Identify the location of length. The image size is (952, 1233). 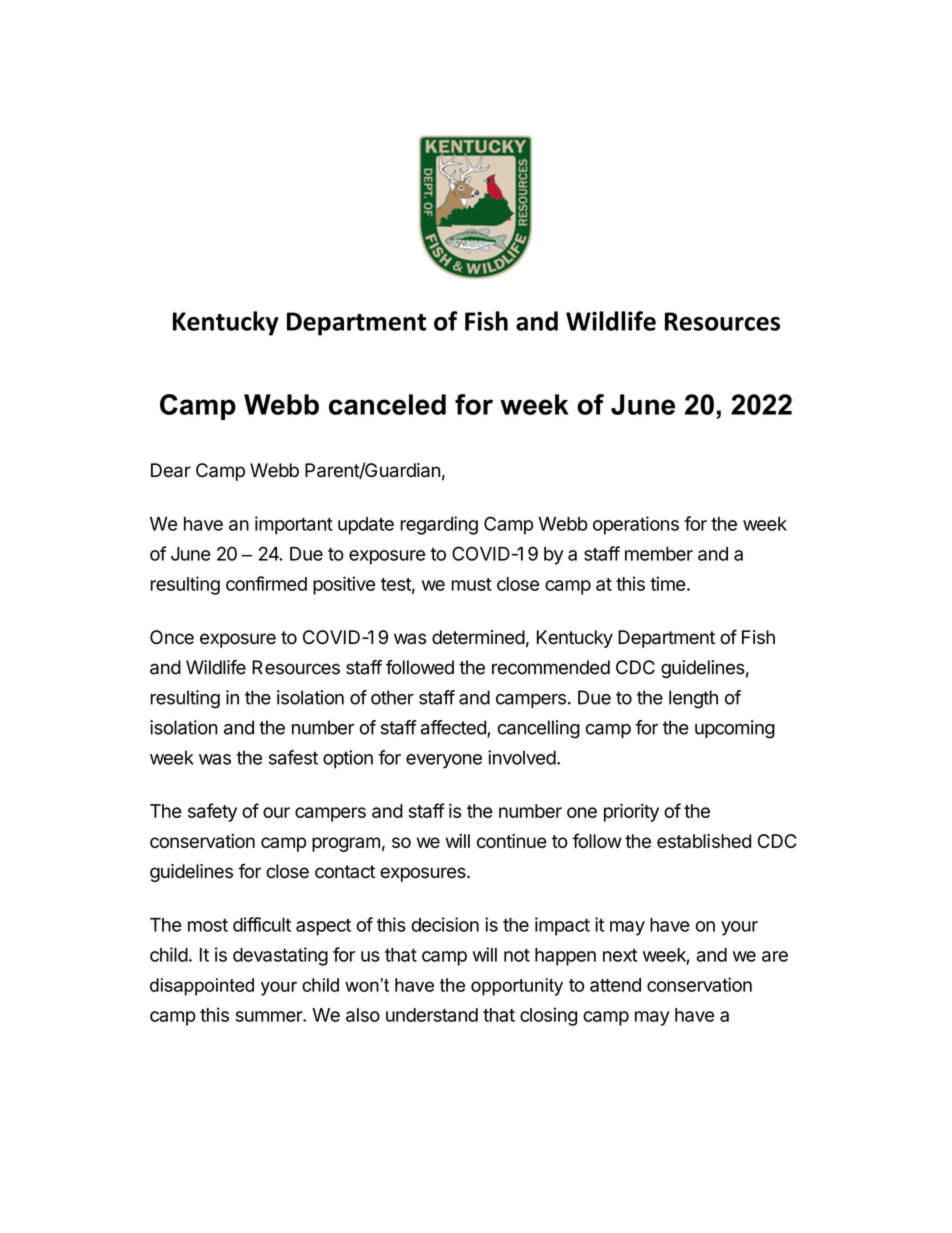
(693, 699).
